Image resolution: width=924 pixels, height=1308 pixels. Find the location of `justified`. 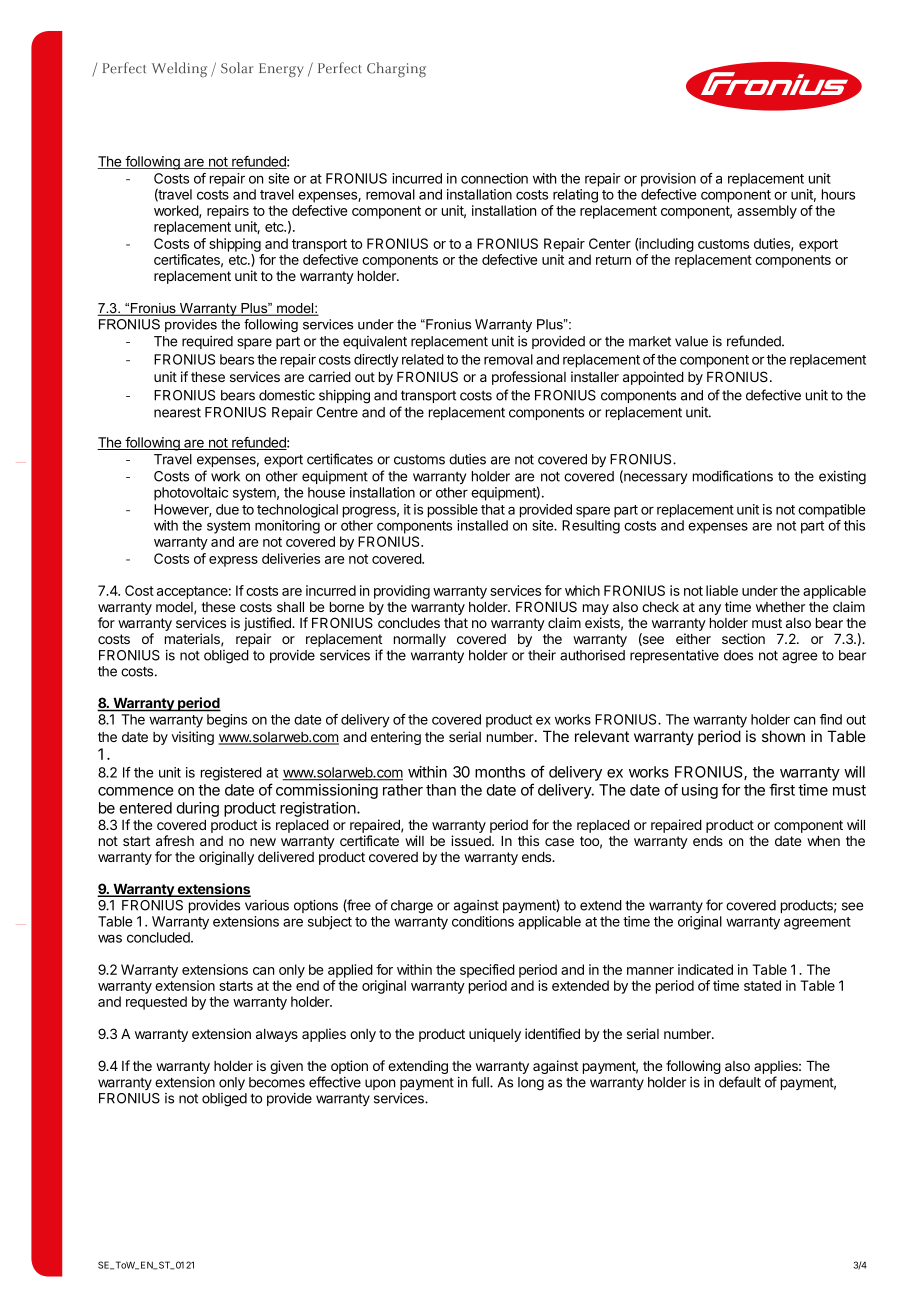

justified is located at coordinates (268, 625).
